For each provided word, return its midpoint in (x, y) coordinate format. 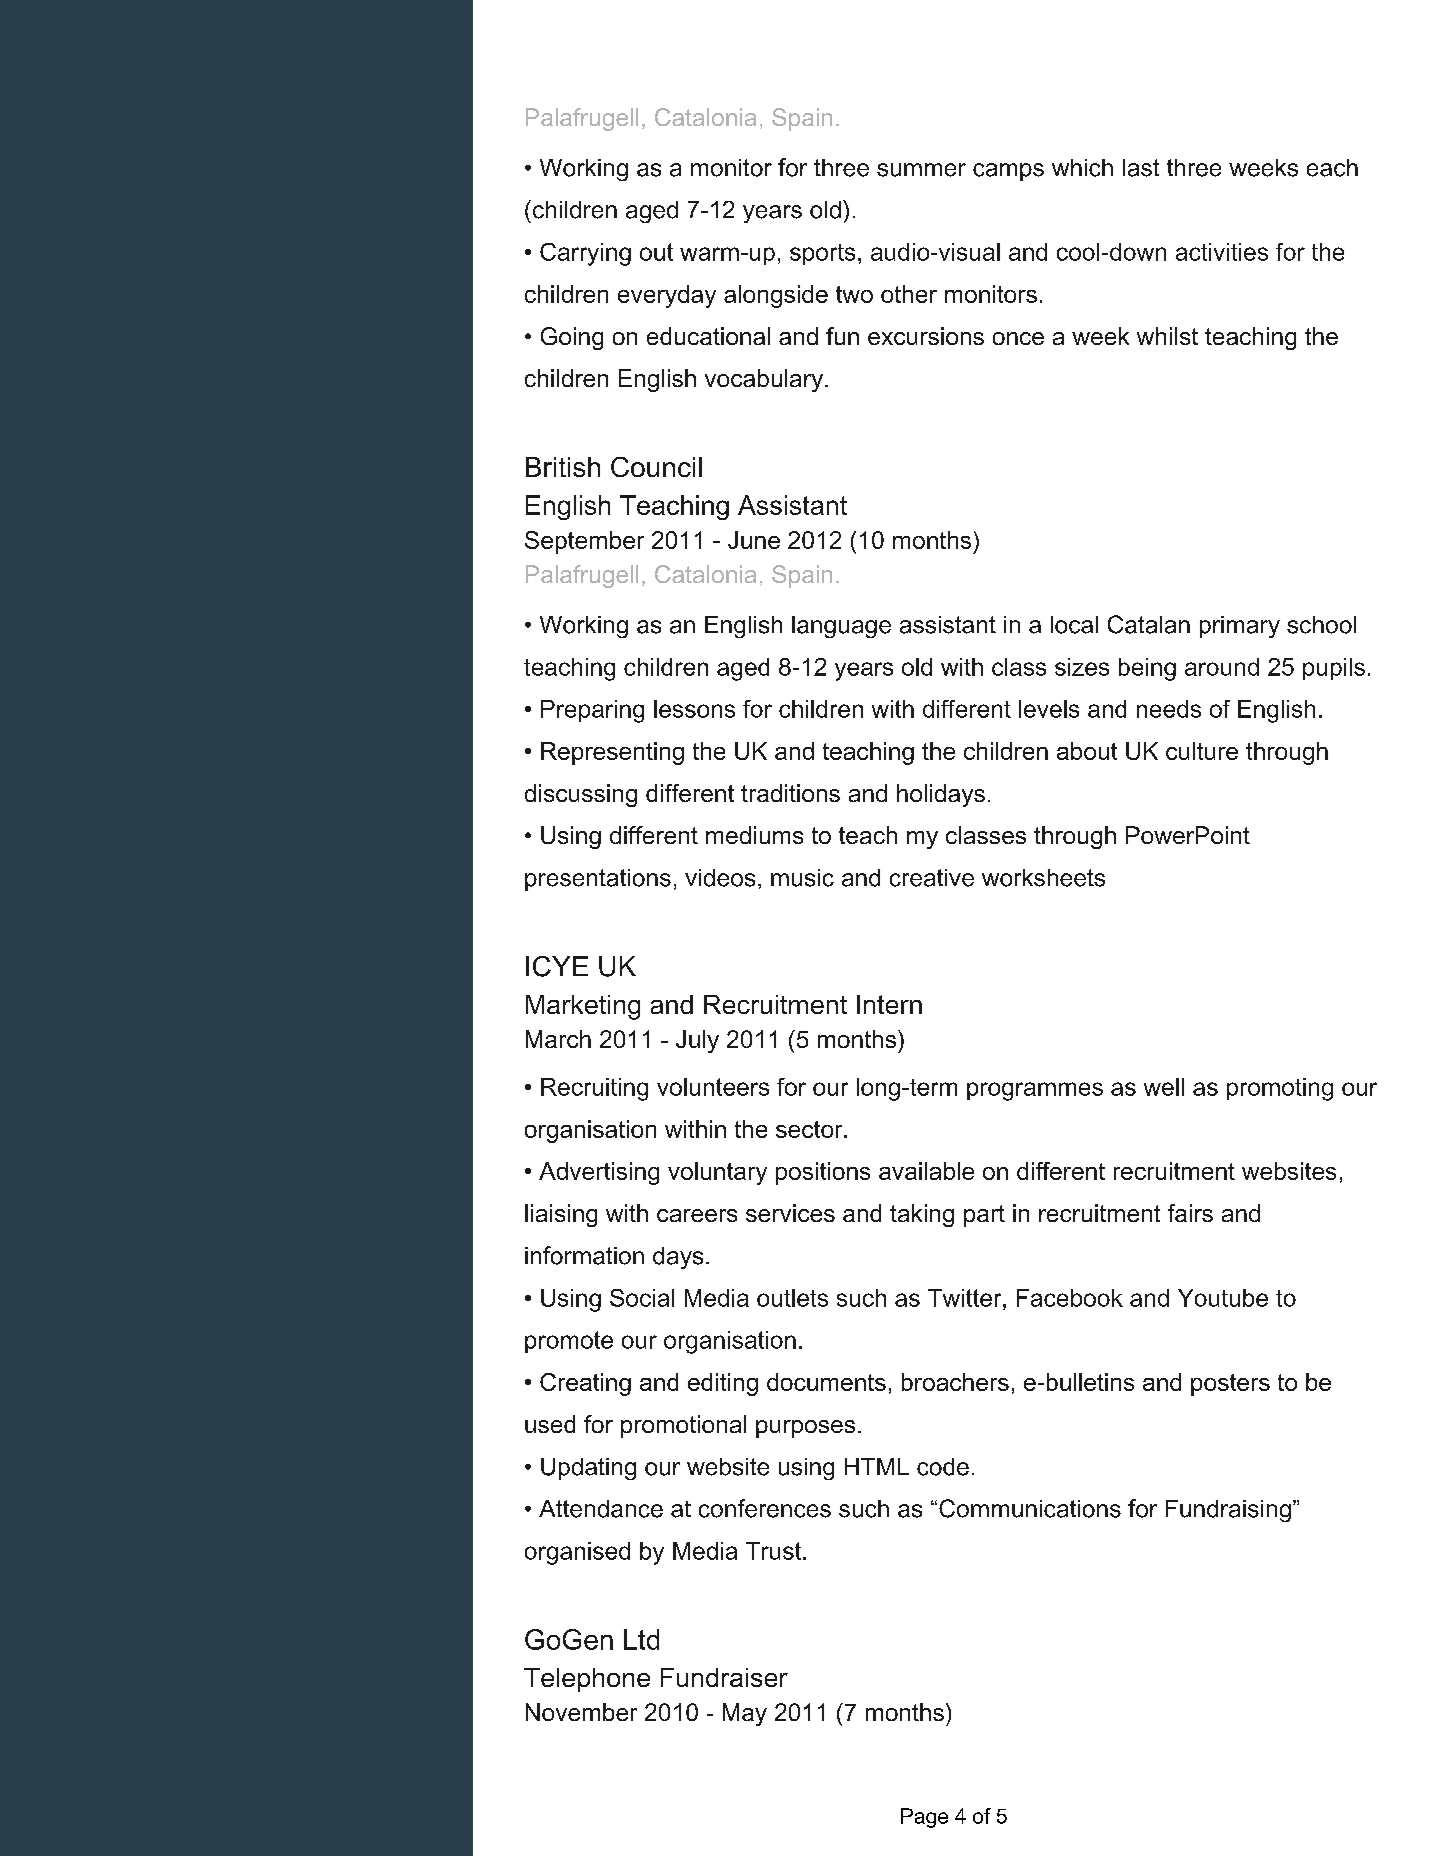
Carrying (585, 254)
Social (642, 1298)
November (581, 1712)
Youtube (1223, 1298)
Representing (612, 753)
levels (1049, 709)
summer (921, 170)
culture (1202, 751)
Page (924, 1818)
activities (1222, 252)
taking (922, 1215)
